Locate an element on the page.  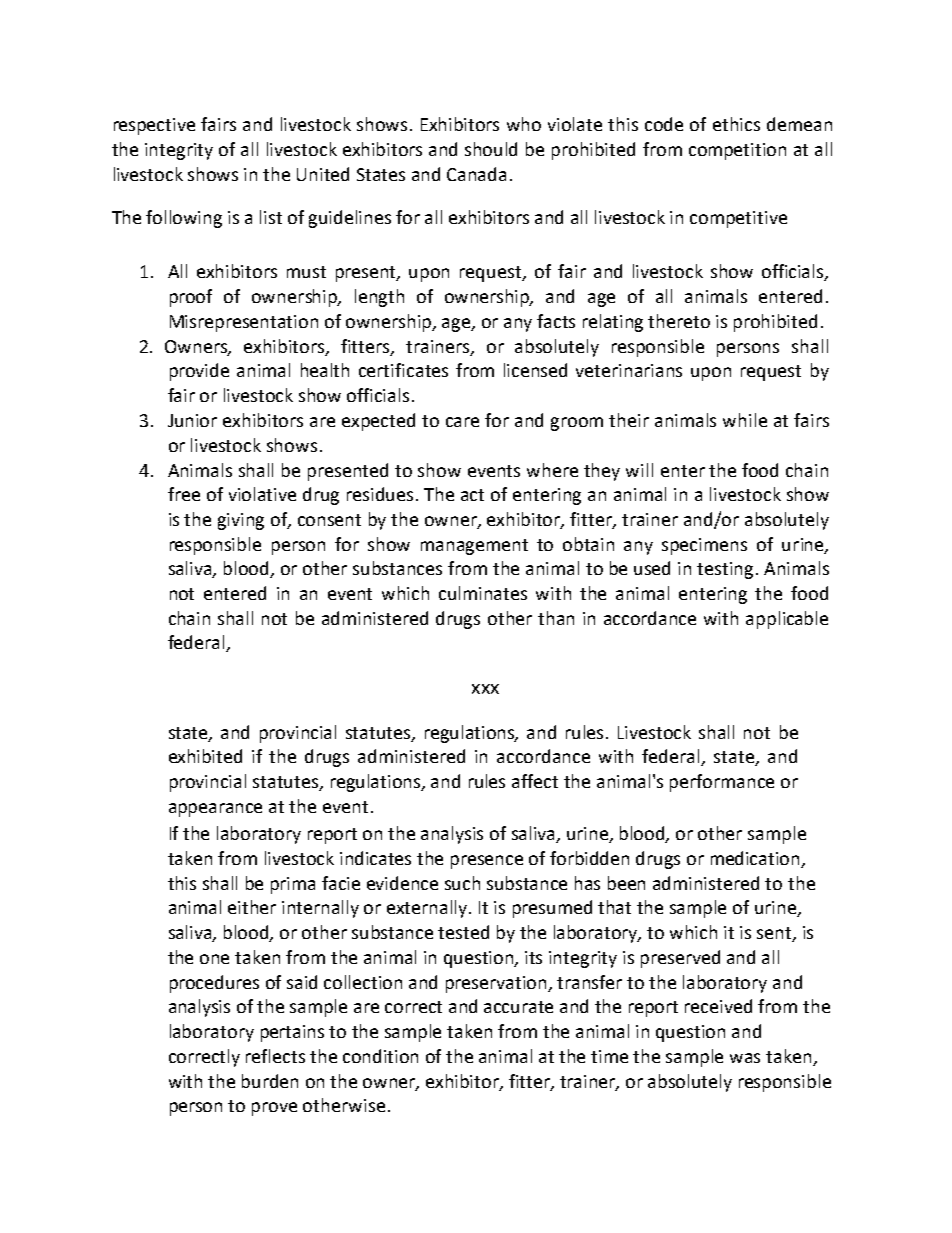
competition is located at coordinates (737, 151).
